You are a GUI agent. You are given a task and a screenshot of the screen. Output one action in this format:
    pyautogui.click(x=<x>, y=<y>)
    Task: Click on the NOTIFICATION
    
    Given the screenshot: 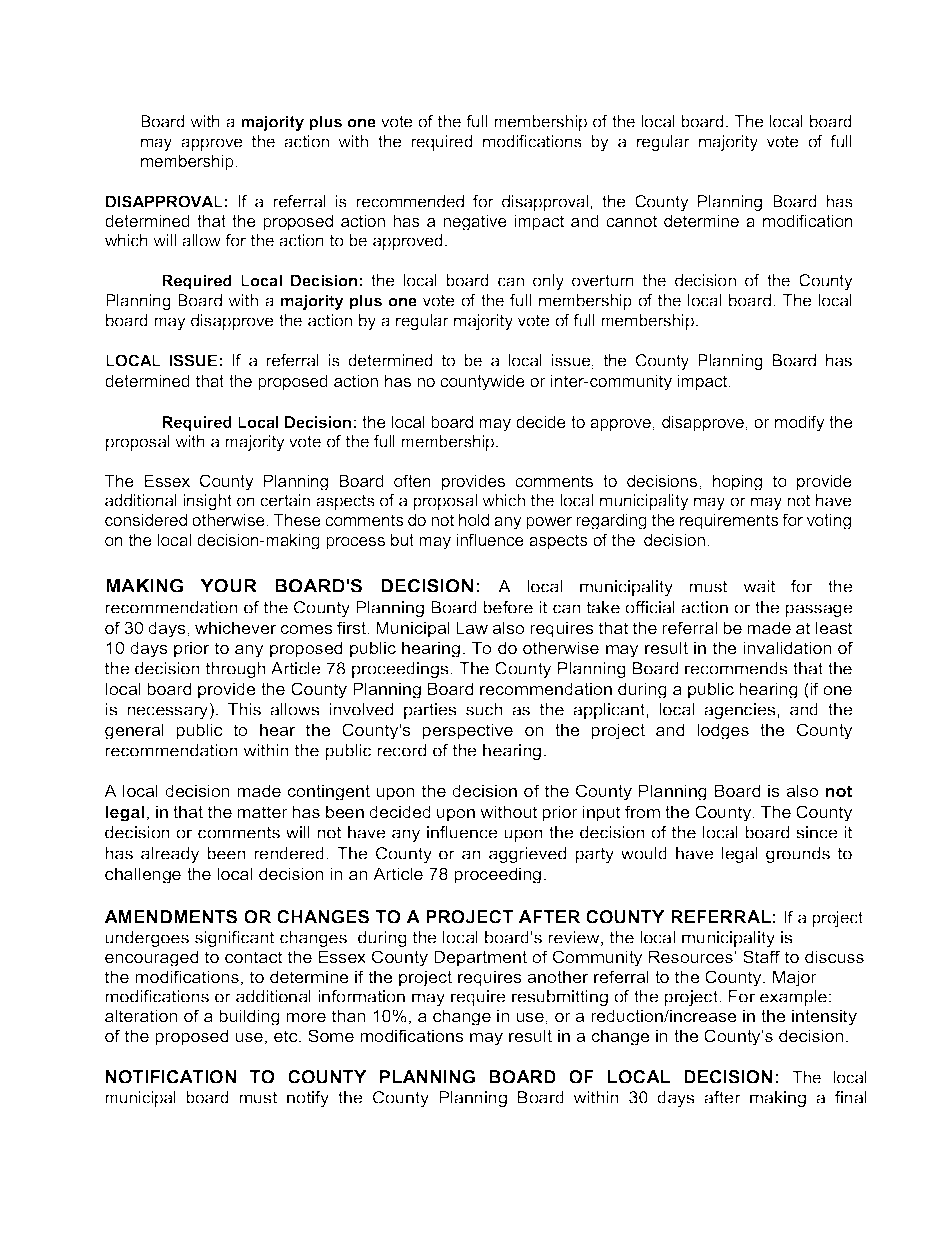 What is the action you would take?
    pyautogui.click(x=171, y=1077)
